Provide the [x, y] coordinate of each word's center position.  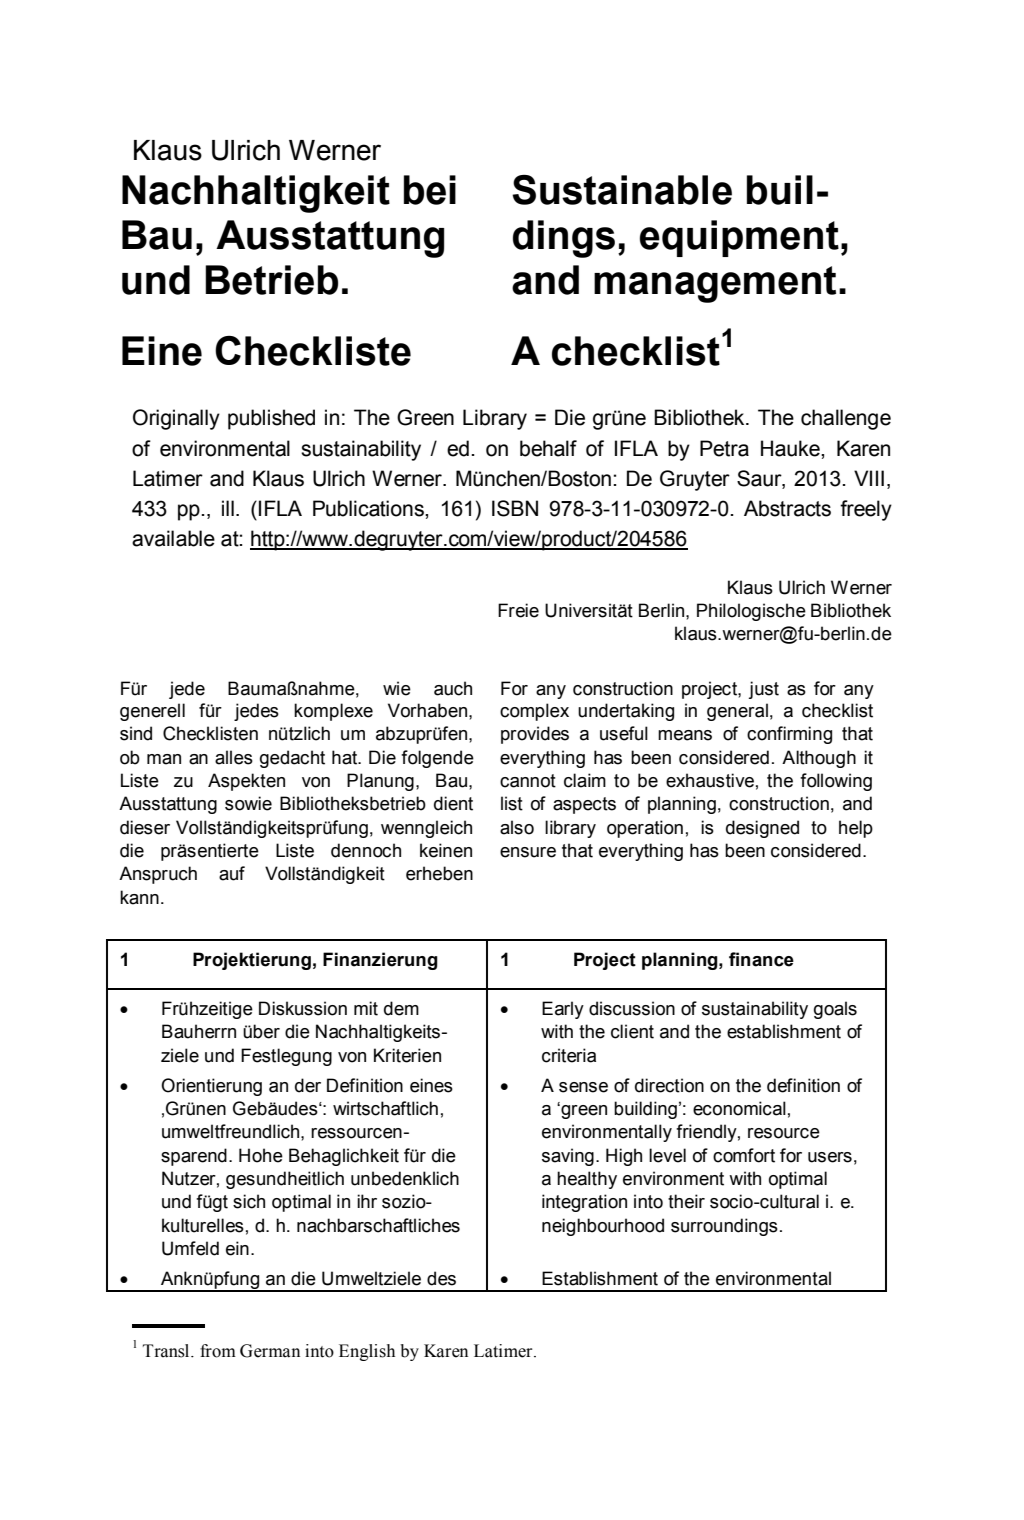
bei [430, 190]
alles [234, 757]
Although [819, 759]
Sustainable [622, 190]
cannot [528, 781]
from [218, 1351]
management [715, 284]
